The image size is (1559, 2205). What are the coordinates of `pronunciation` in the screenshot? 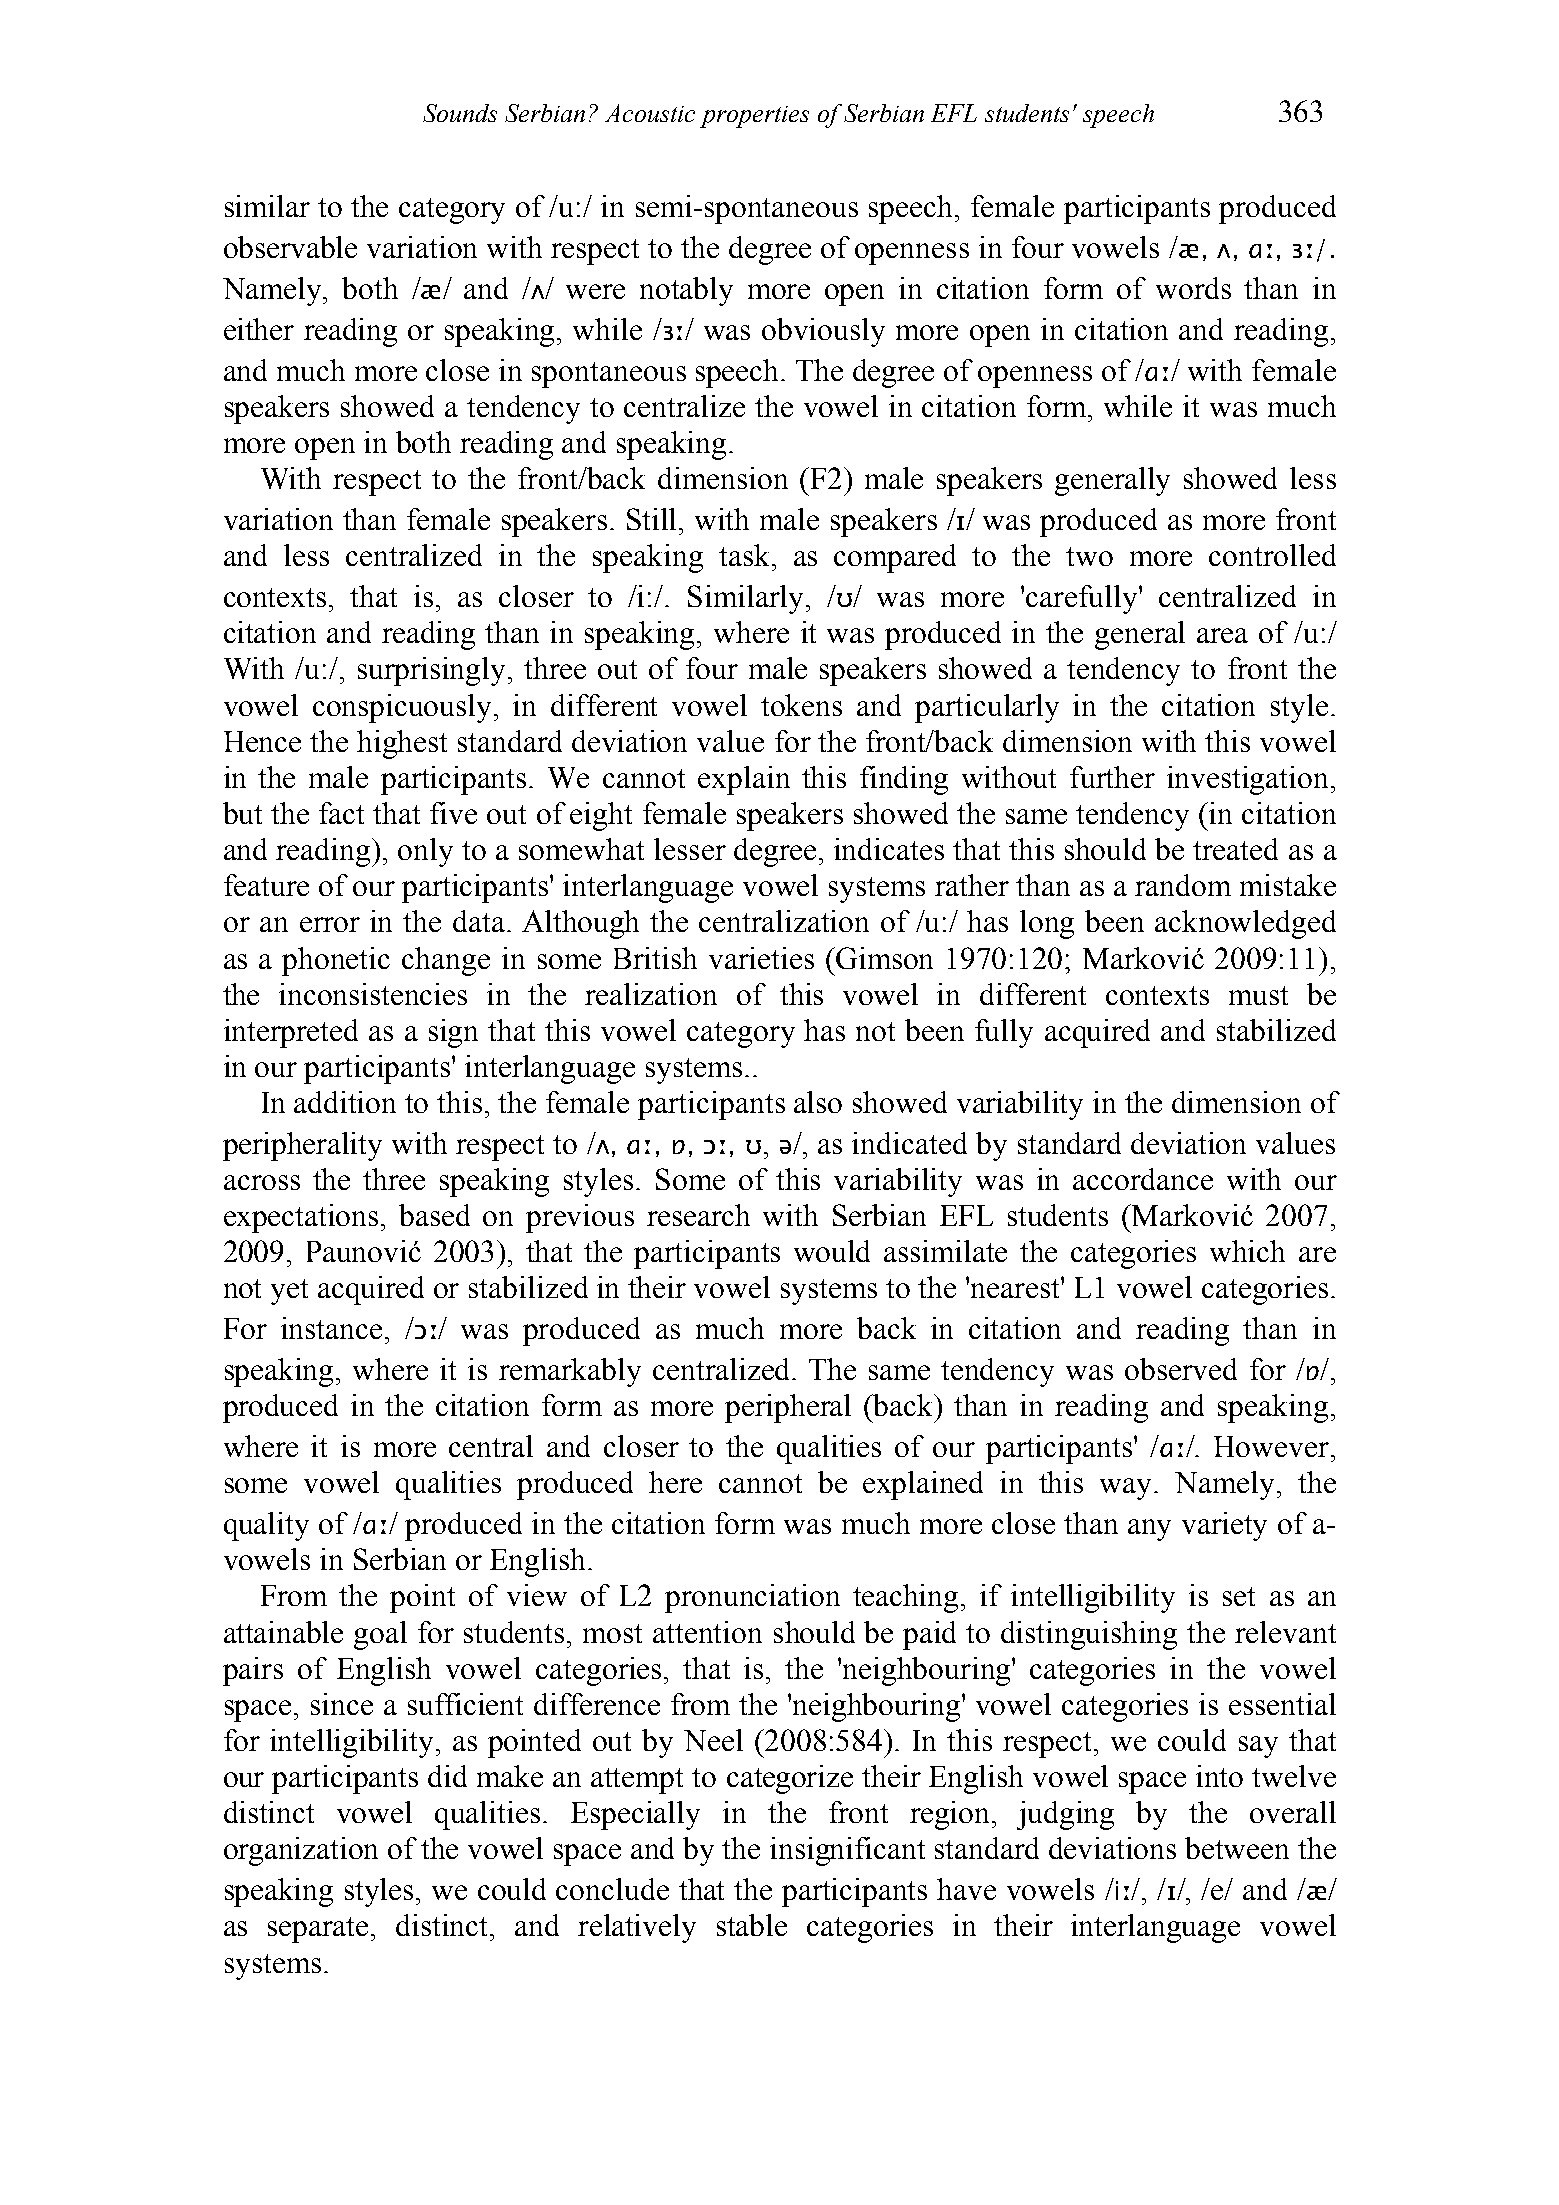 It's located at (752, 1598).
